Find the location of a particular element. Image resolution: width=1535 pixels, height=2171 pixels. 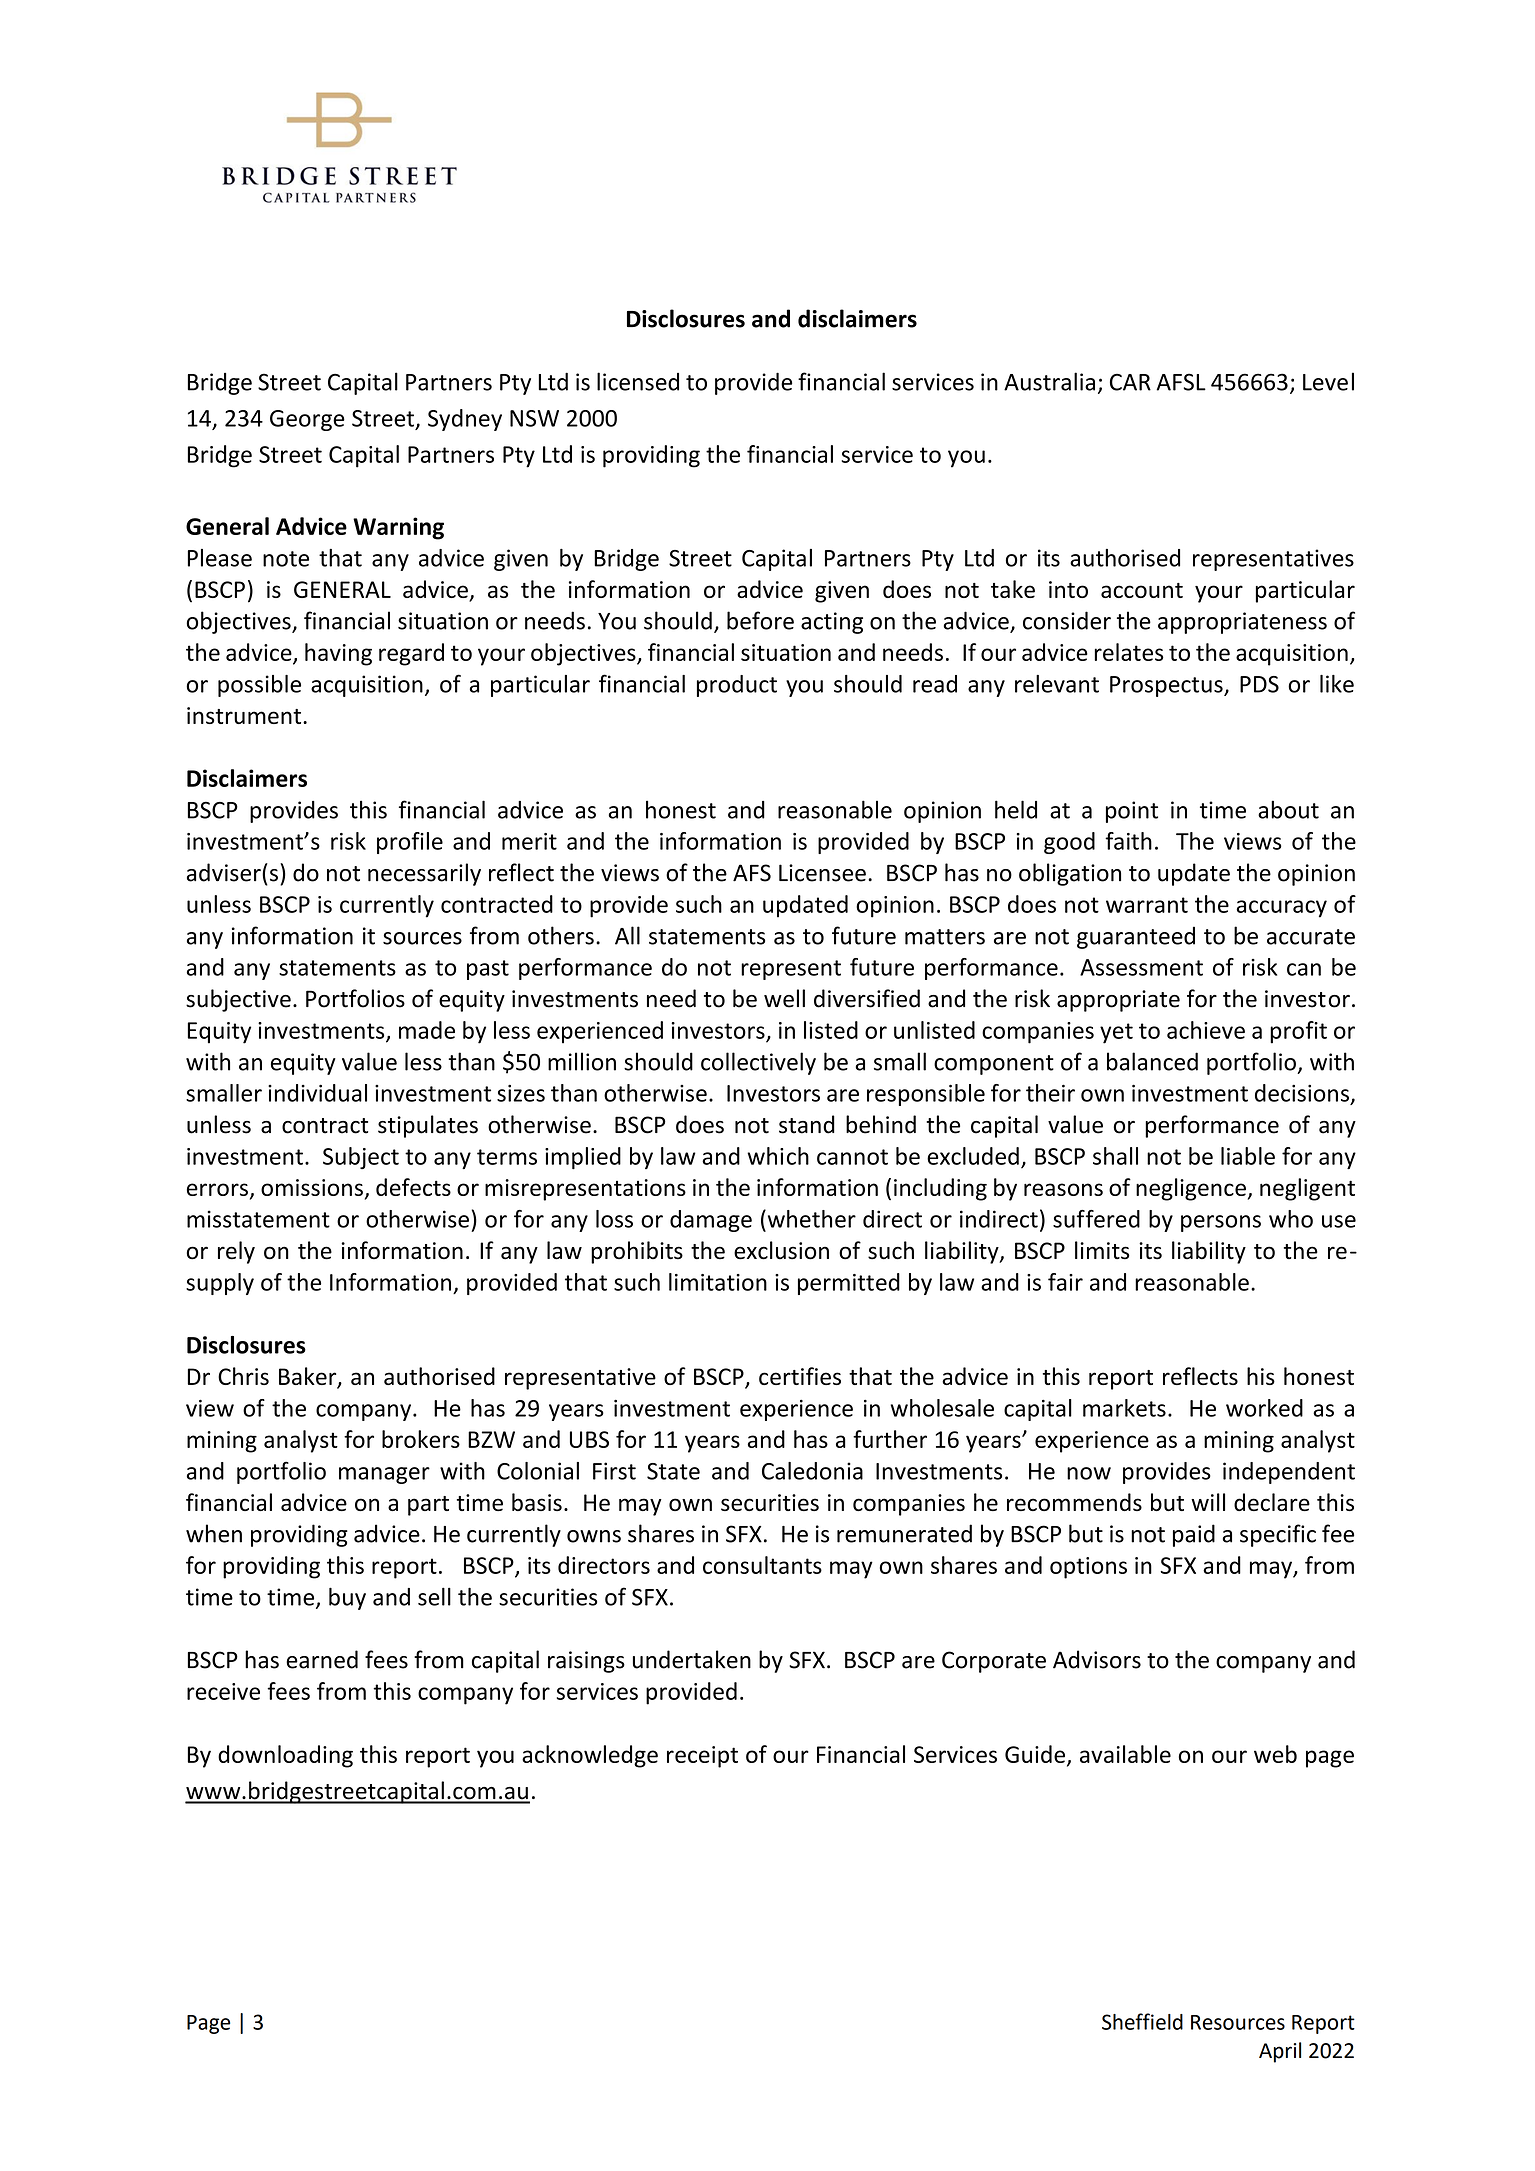

receipt is located at coordinates (702, 1757).
